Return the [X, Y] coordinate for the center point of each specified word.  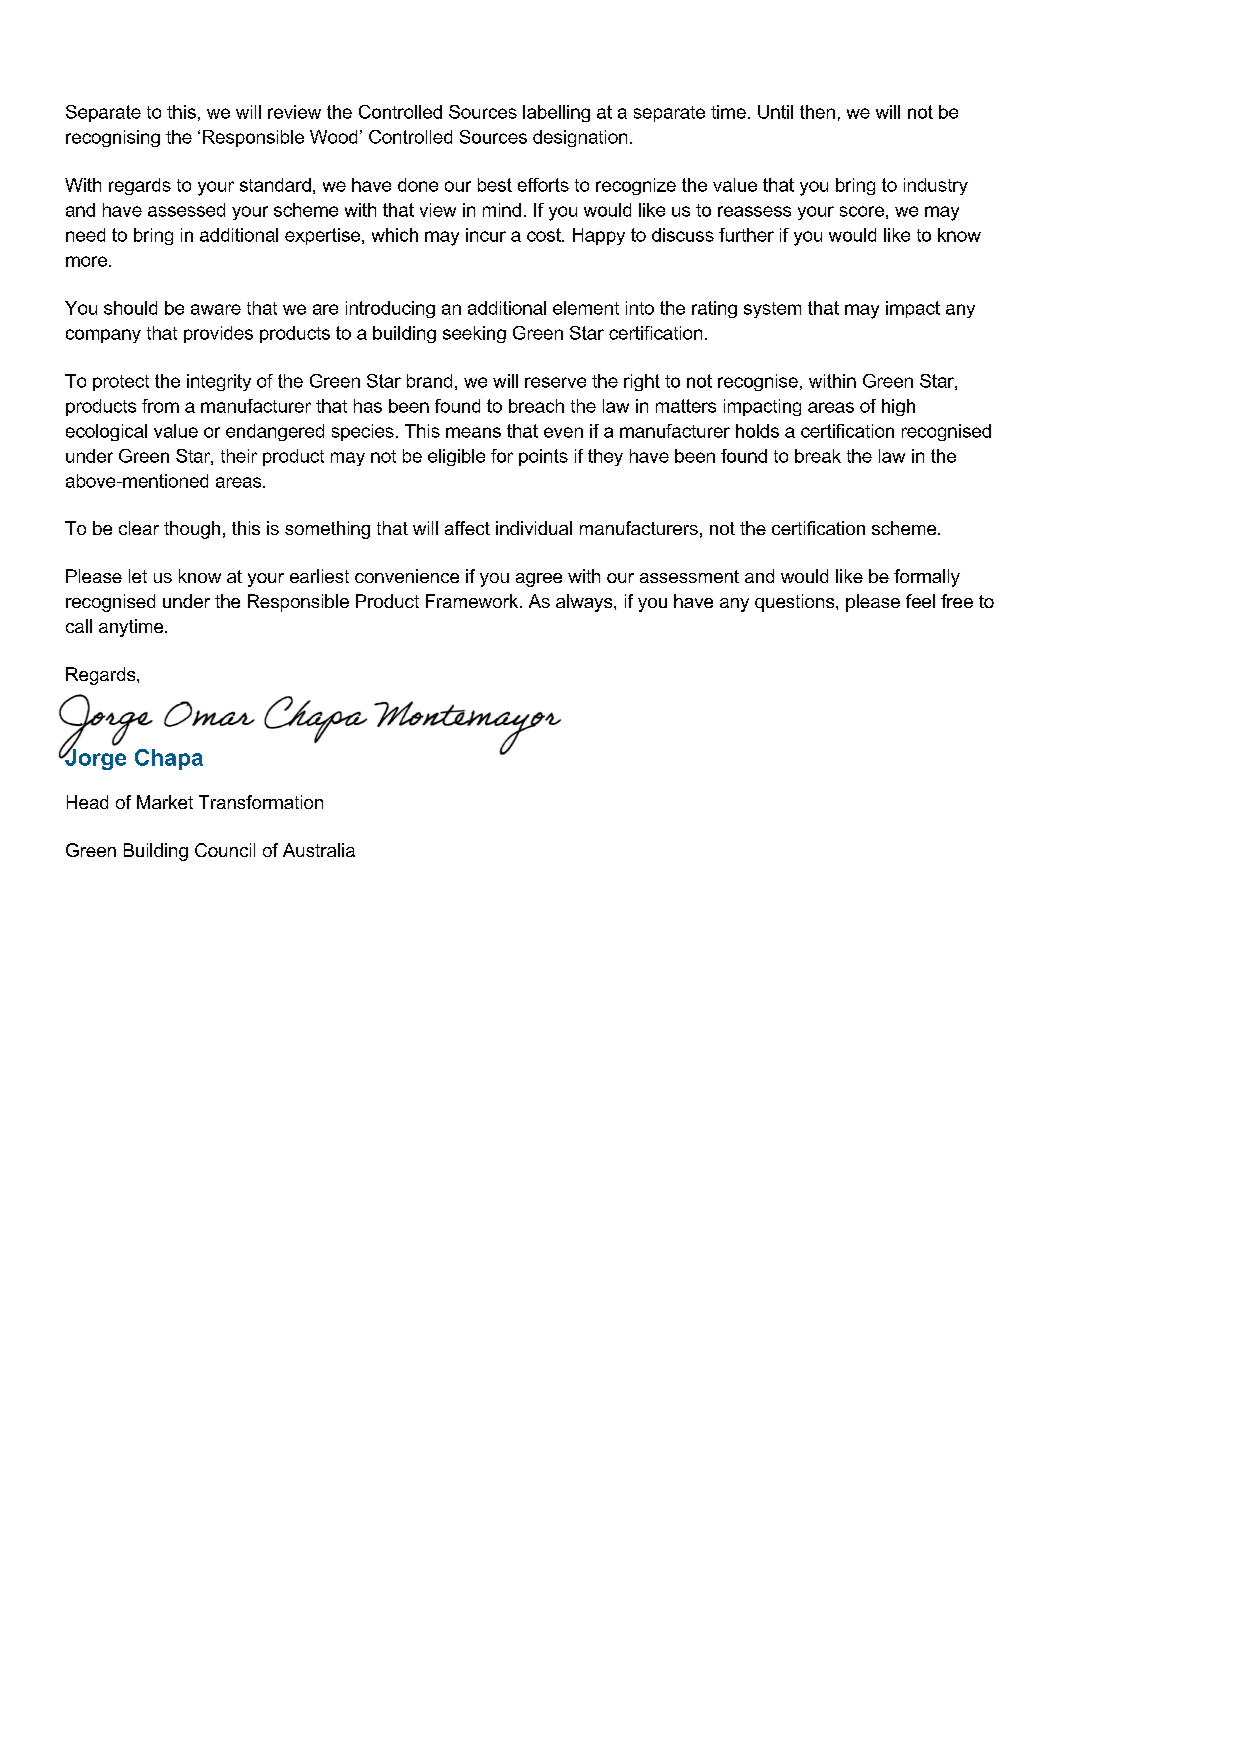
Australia [319, 850]
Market [165, 802]
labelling [556, 113]
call [79, 626]
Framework [473, 601]
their [239, 456]
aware [216, 309]
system [772, 310]
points [543, 457]
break [818, 456]
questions [796, 603]
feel [920, 601]
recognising [113, 138]
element [586, 308]
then [817, 112]
